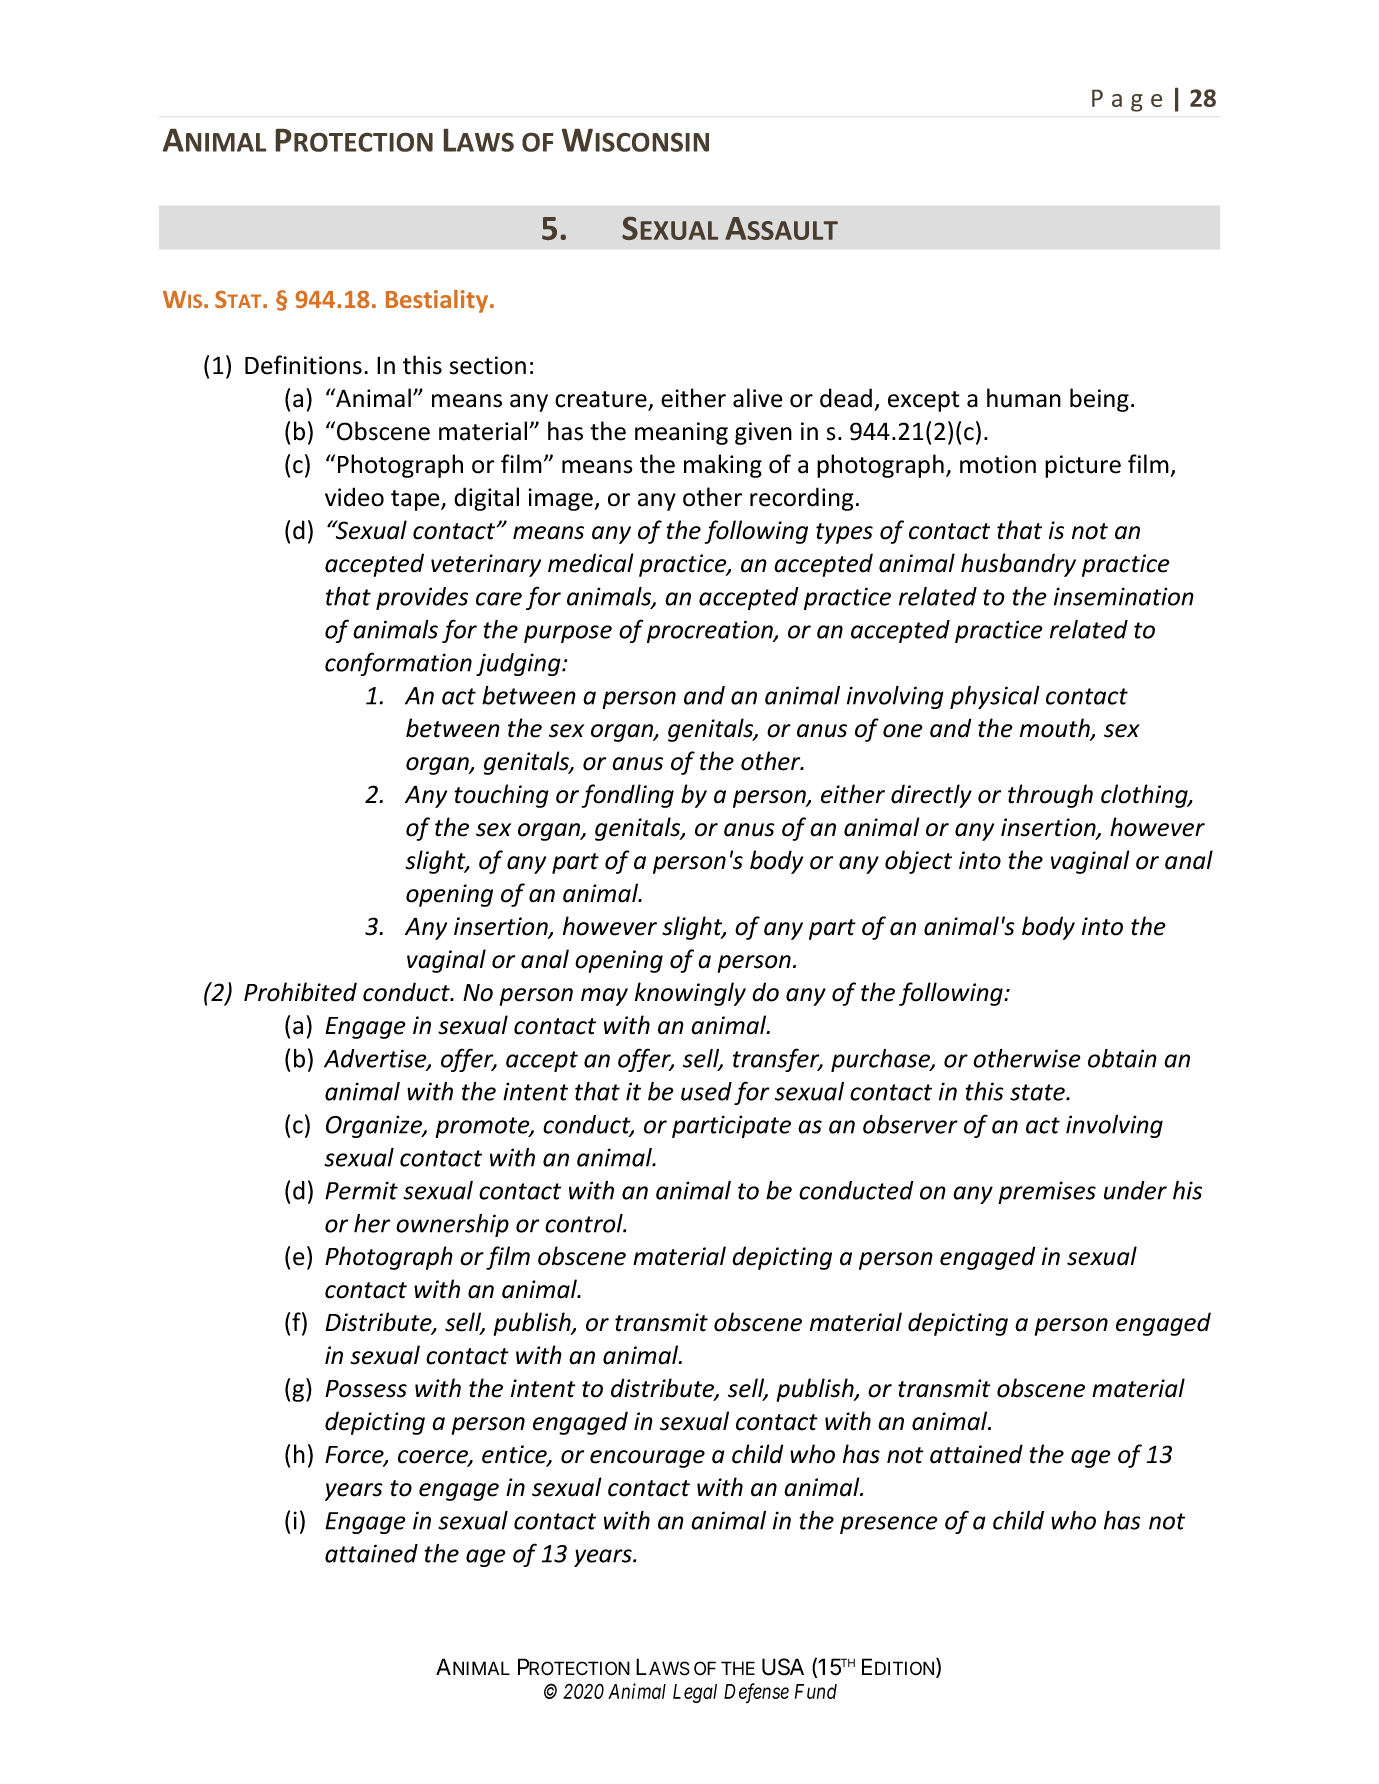 This document has width=1379, height=1784. What do you see at coordinates (695, 1693) in the document?
I see `Legal` at bounding box center [695, 1693].
